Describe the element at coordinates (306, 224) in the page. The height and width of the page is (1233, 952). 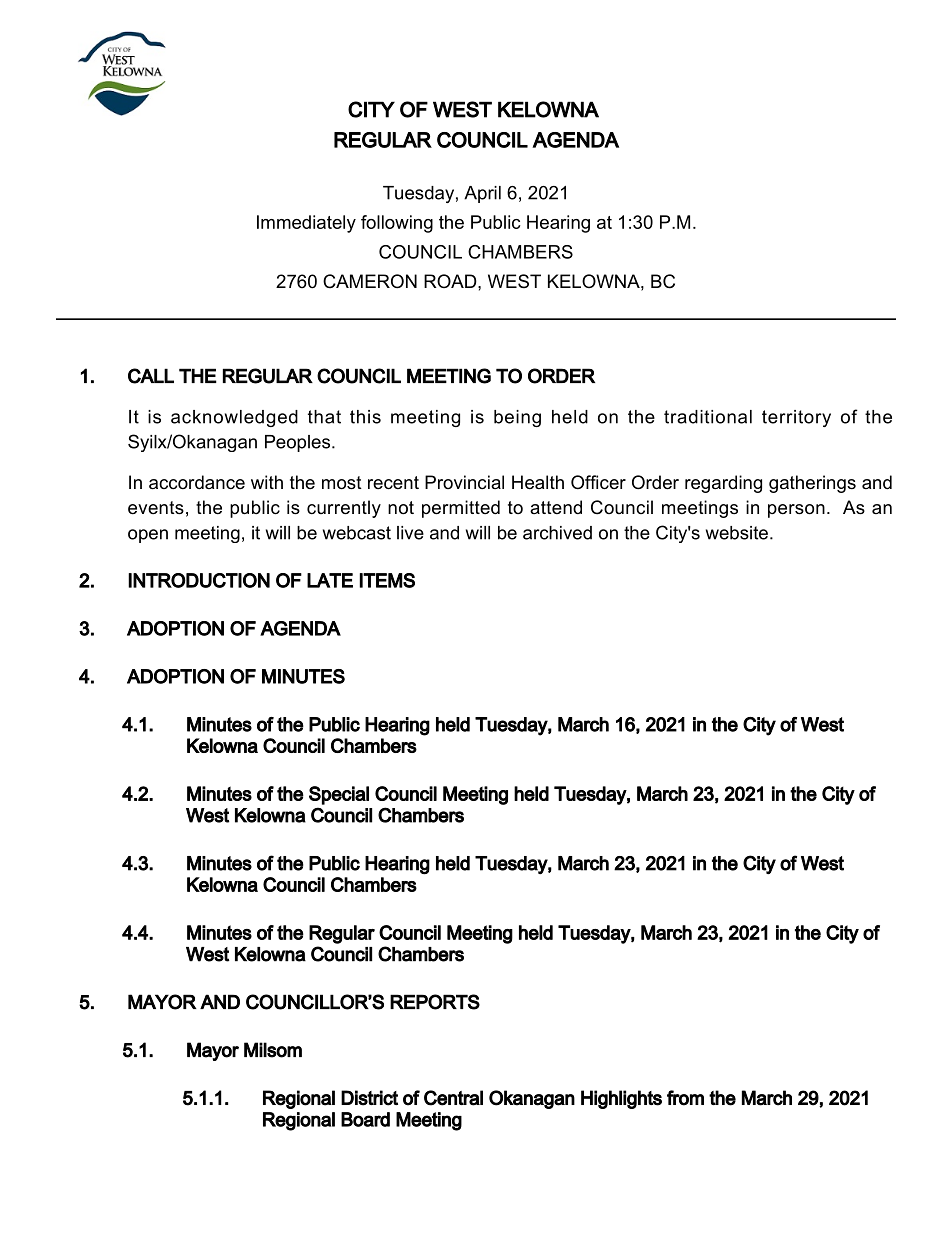
I see `Immediately` at that location.
